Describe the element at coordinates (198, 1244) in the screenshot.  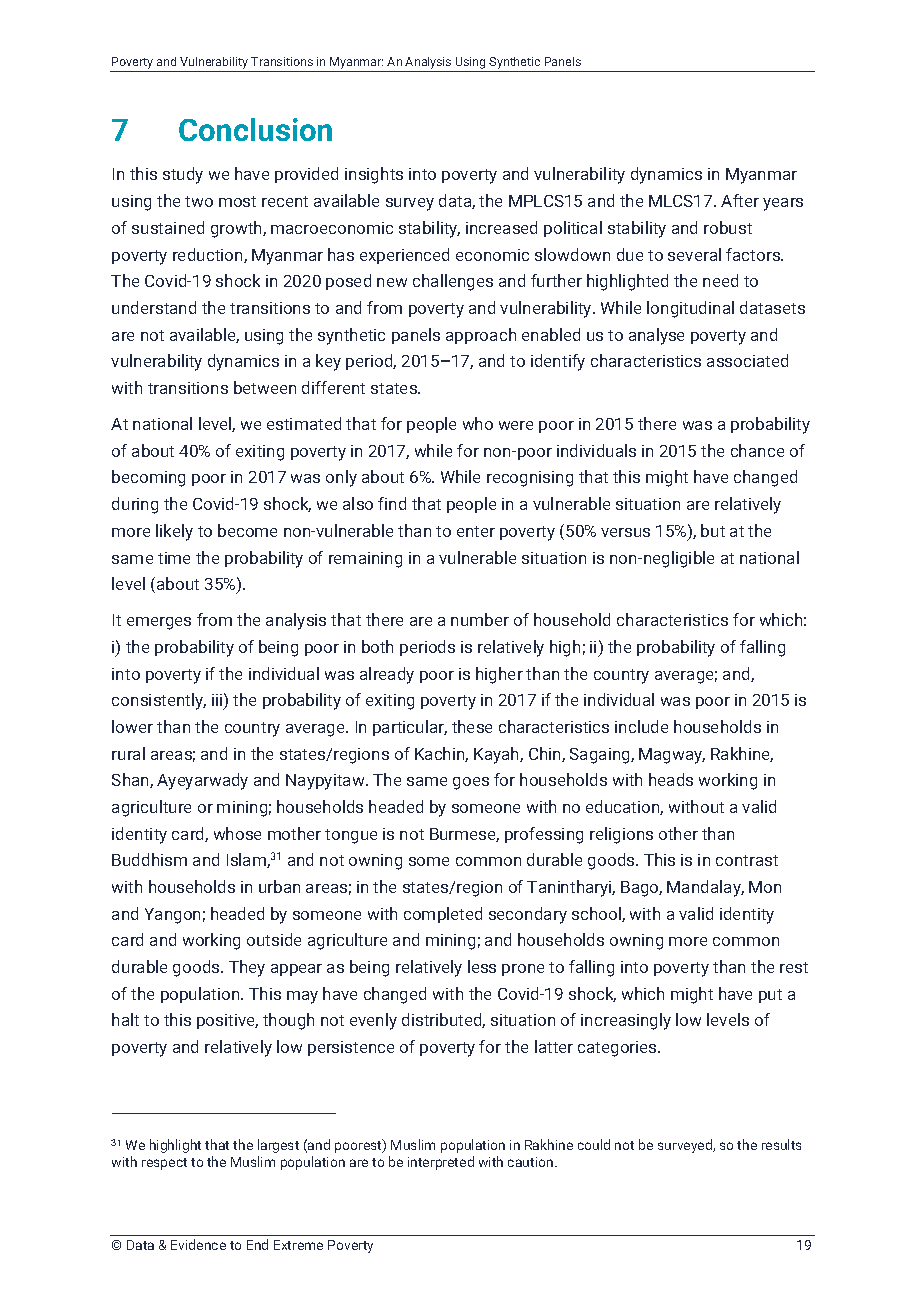
I see `Evidence` at that location.
